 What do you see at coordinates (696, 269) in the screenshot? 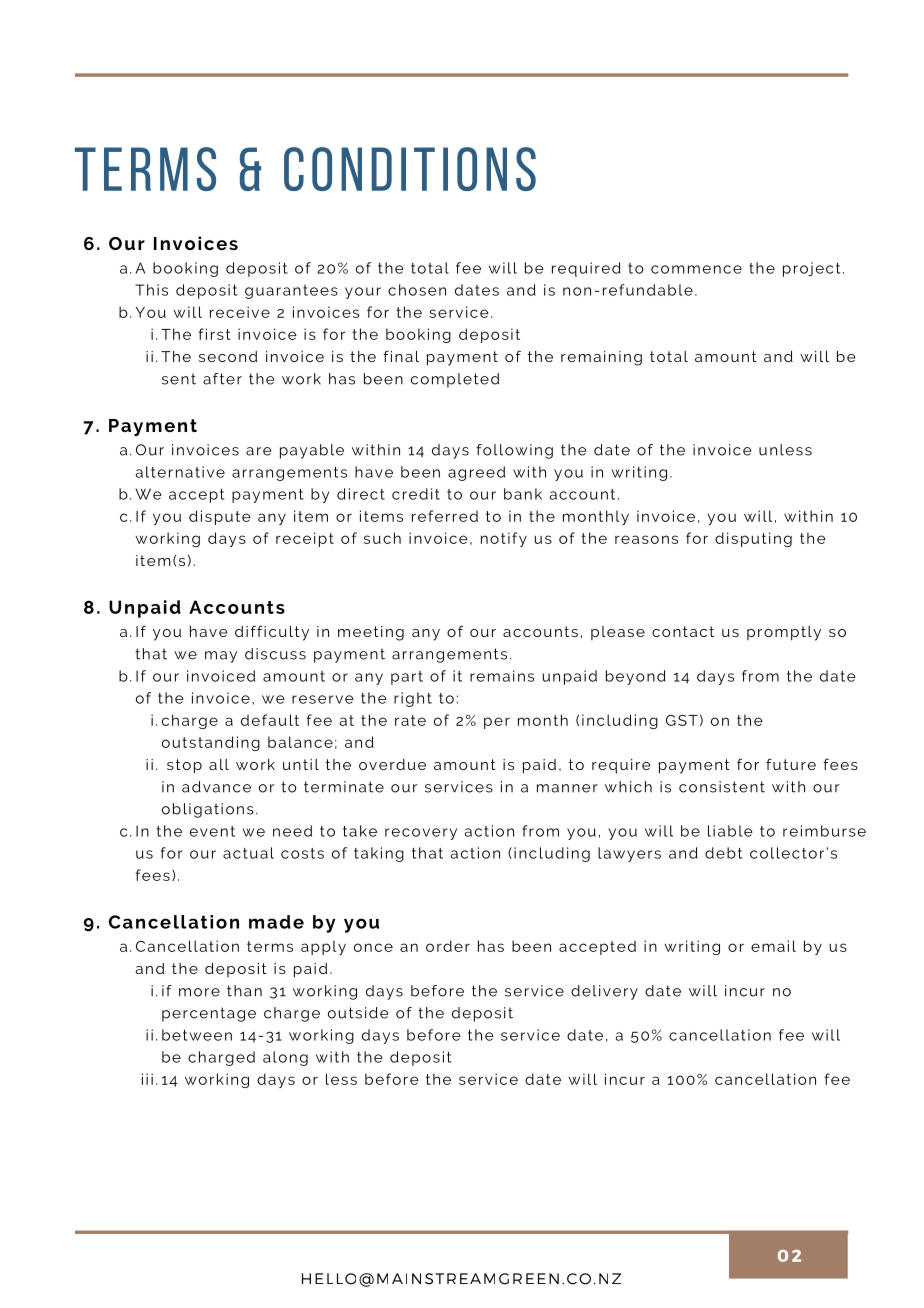
I see `commence` at bounding box center [696, 269].
